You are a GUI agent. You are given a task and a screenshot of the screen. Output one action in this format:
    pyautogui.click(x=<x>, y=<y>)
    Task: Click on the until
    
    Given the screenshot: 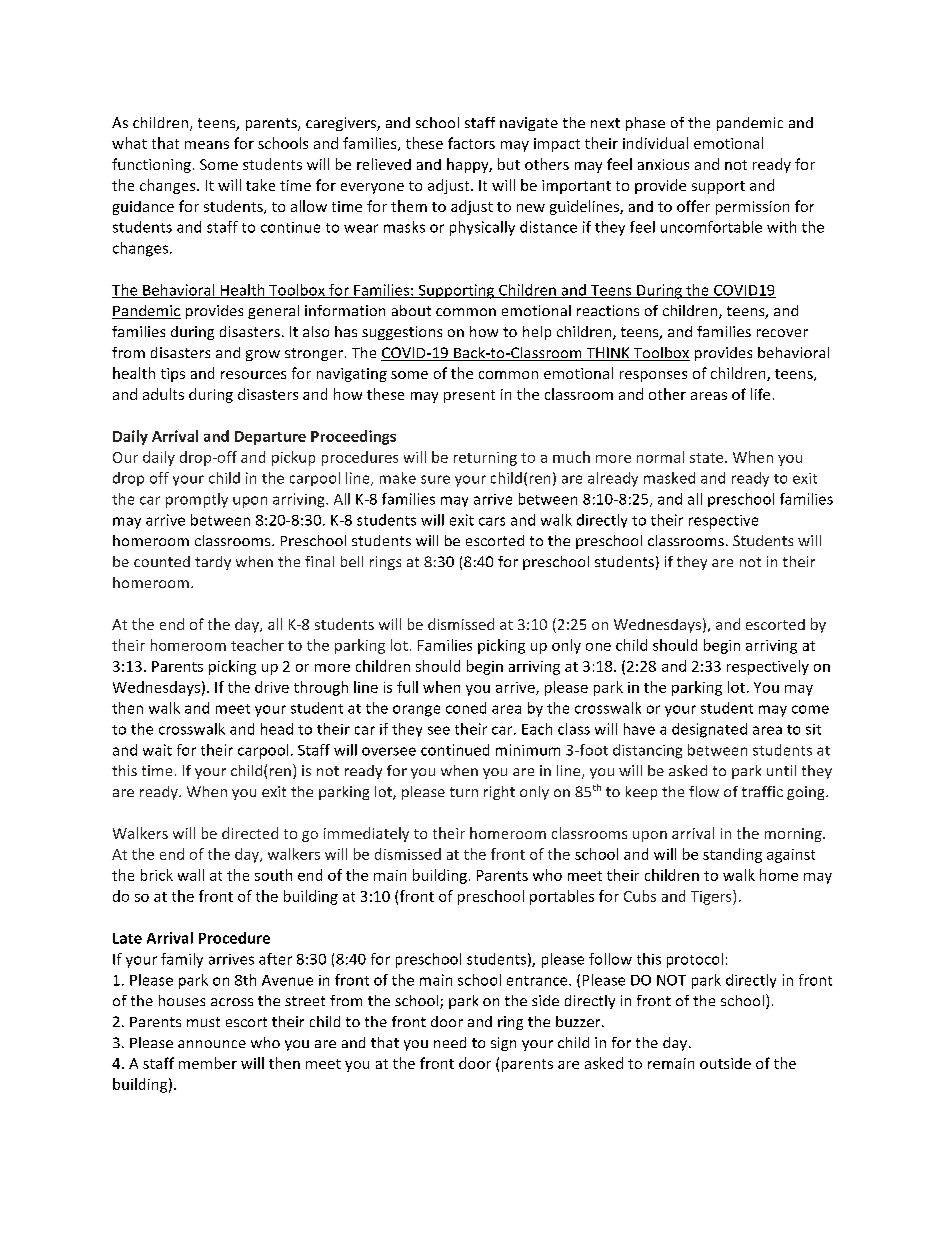 What is the action you would take?
    pyautogui.click(x=781, y=770)
